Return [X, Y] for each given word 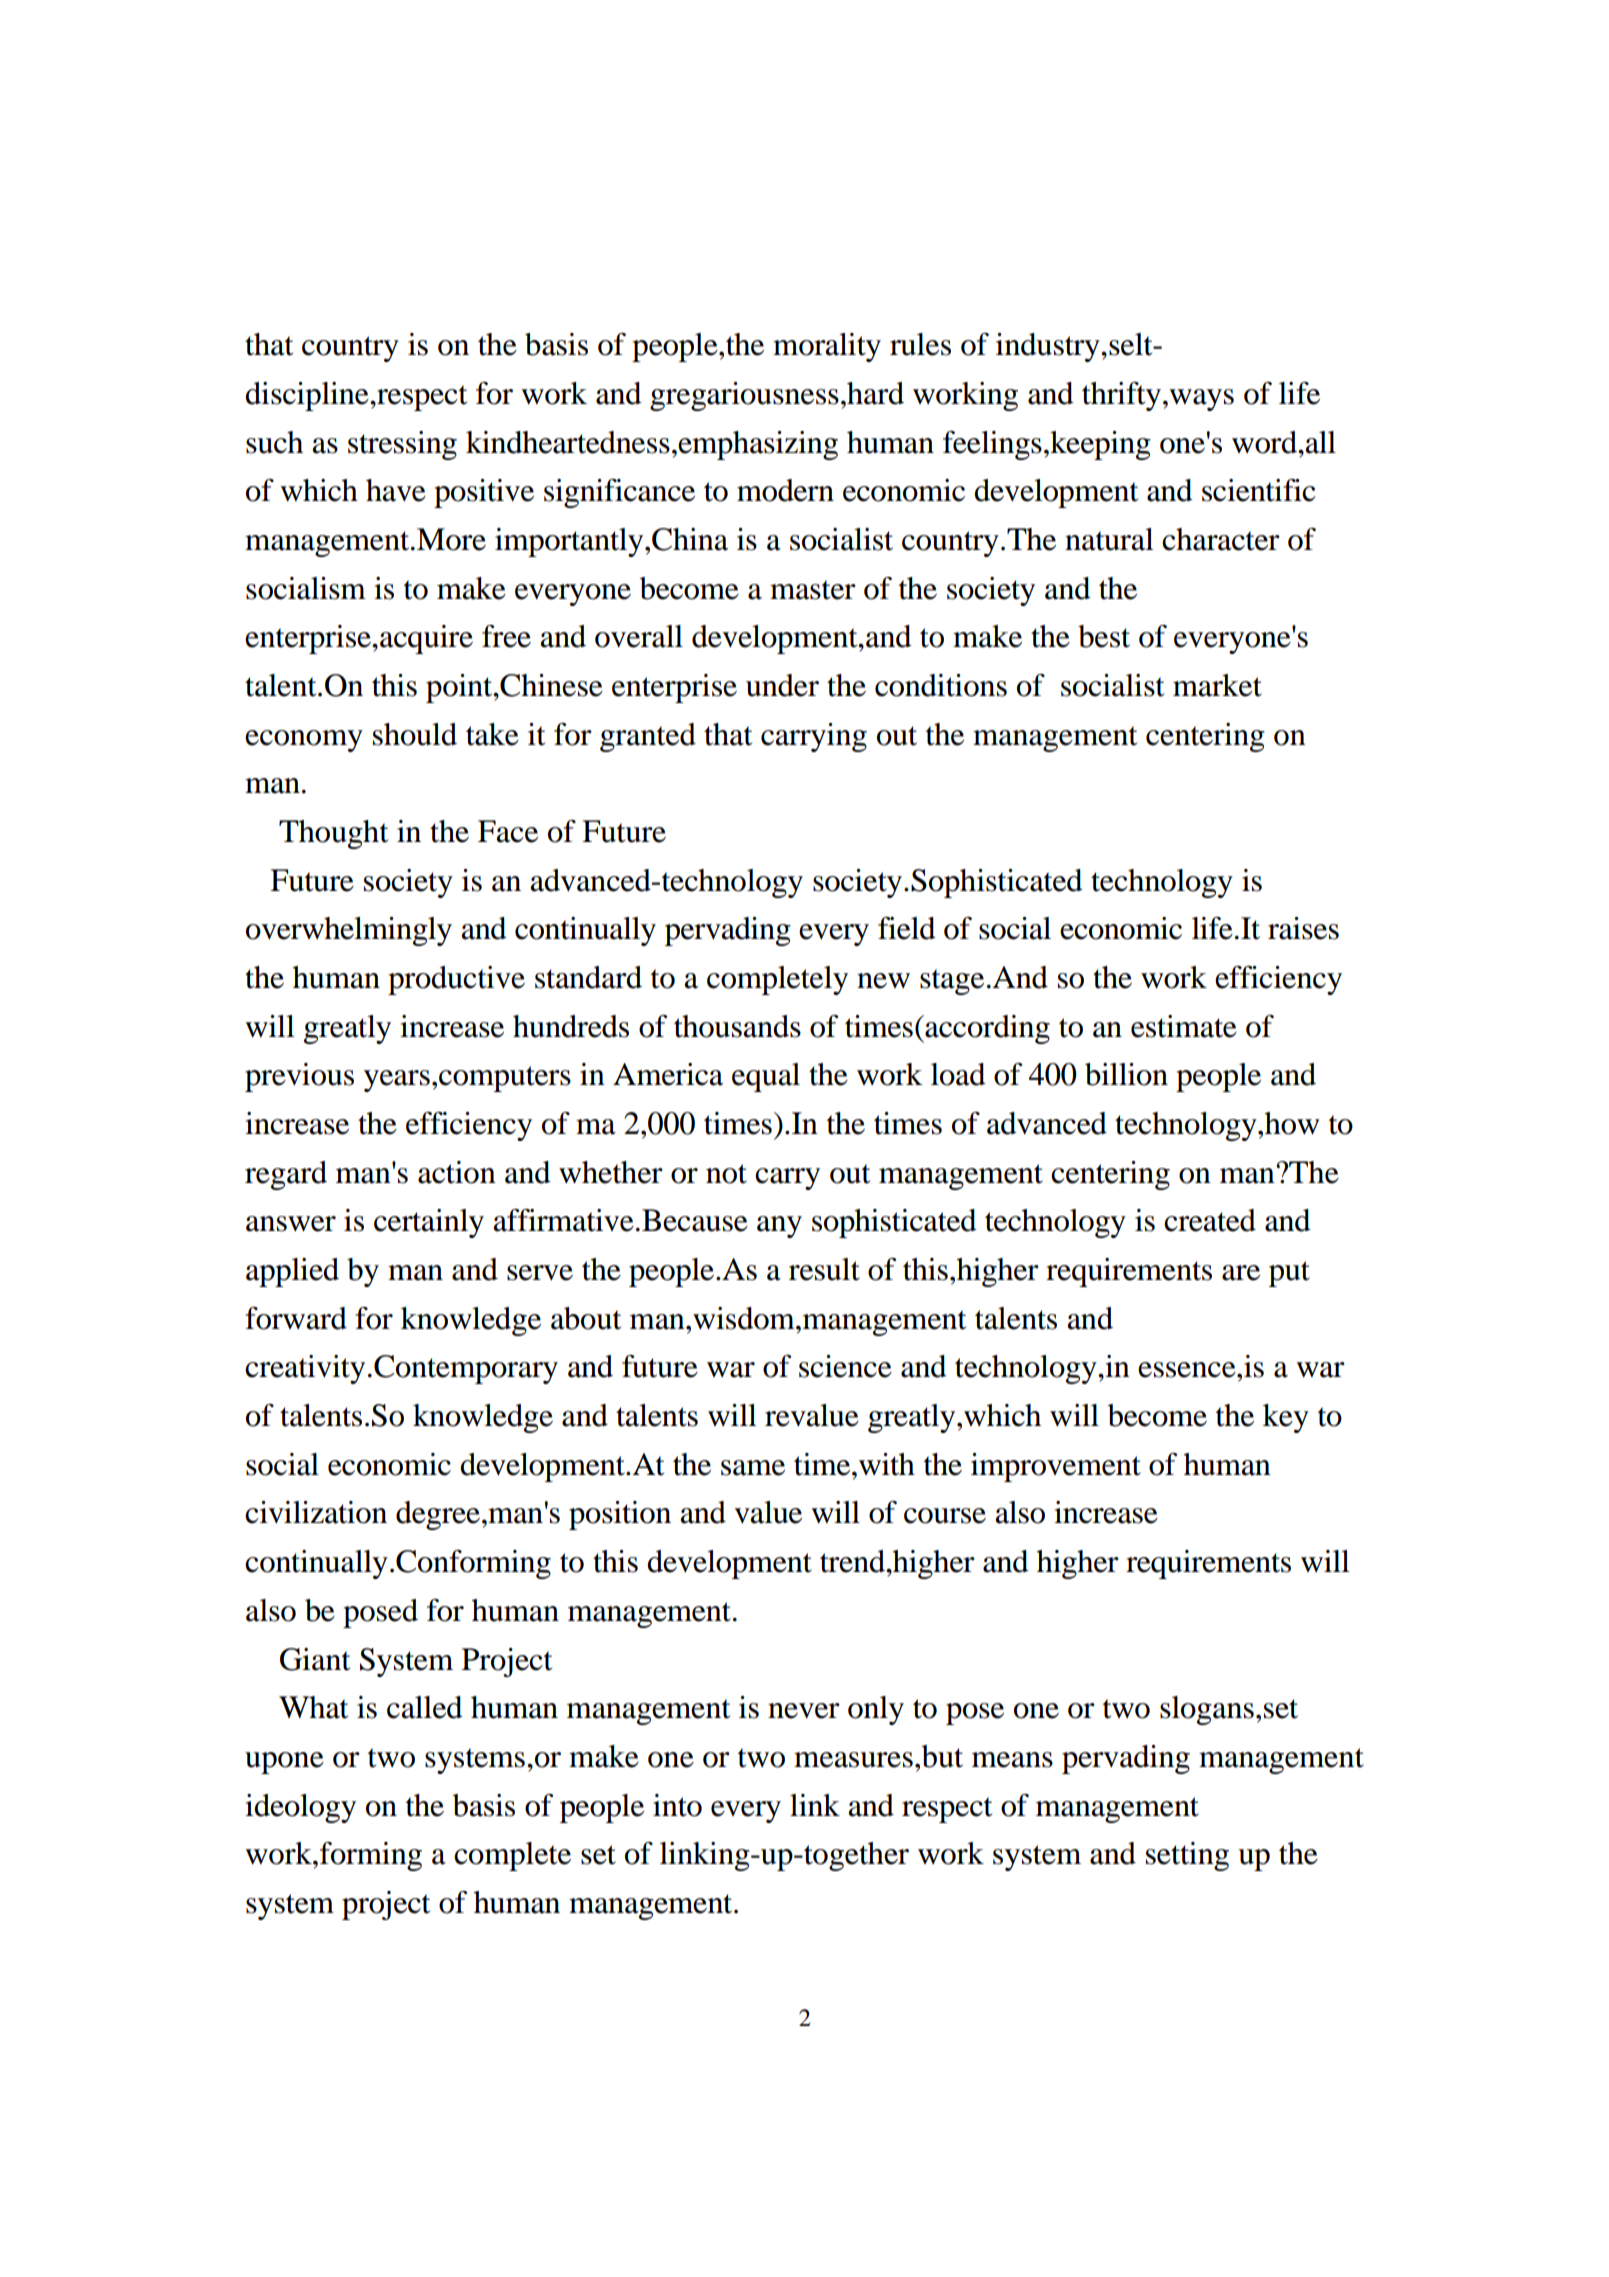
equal [766, 1077]
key [1286, 1418]
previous [299, 1077]
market [1217, 685]
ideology [300, 1808]
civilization [316, 1512]
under [782, 685]
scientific [1259, 490]
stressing [402, 445]
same [753, 1468]
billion [1126, 1074]
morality [827, 347]
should [415, 734]
